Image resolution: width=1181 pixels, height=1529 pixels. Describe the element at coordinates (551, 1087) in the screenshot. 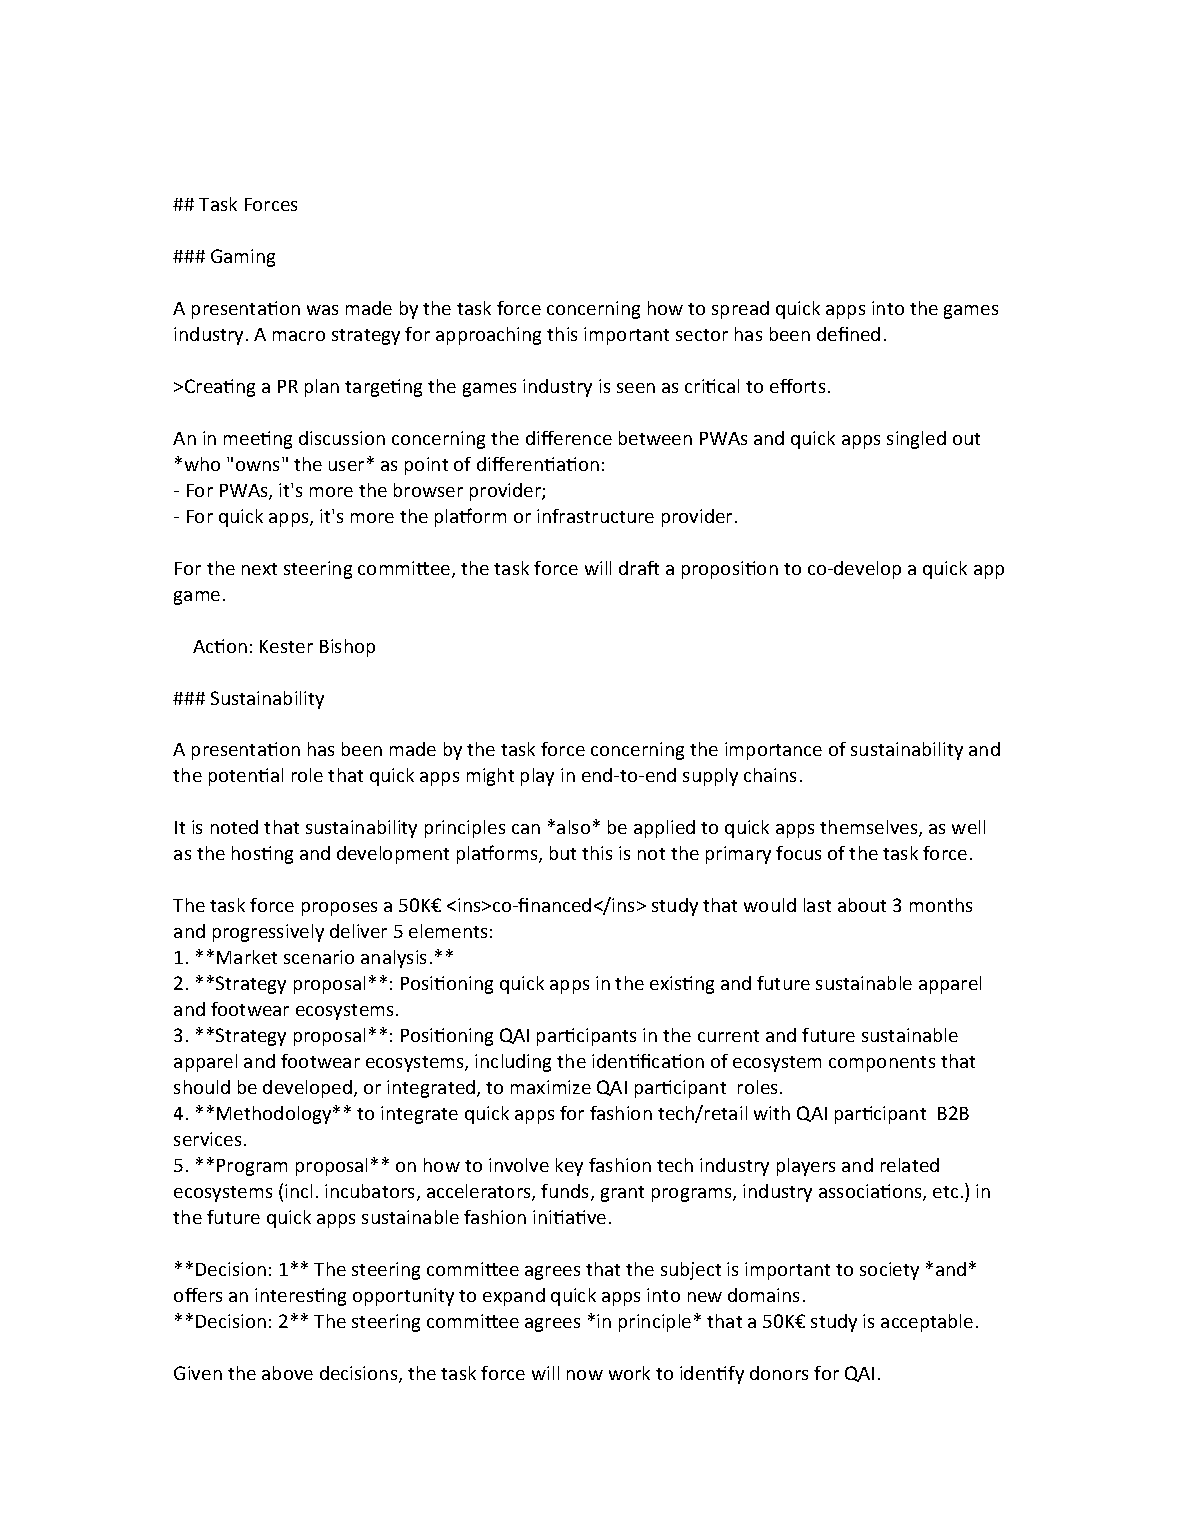

I see `maximize` at that location.
